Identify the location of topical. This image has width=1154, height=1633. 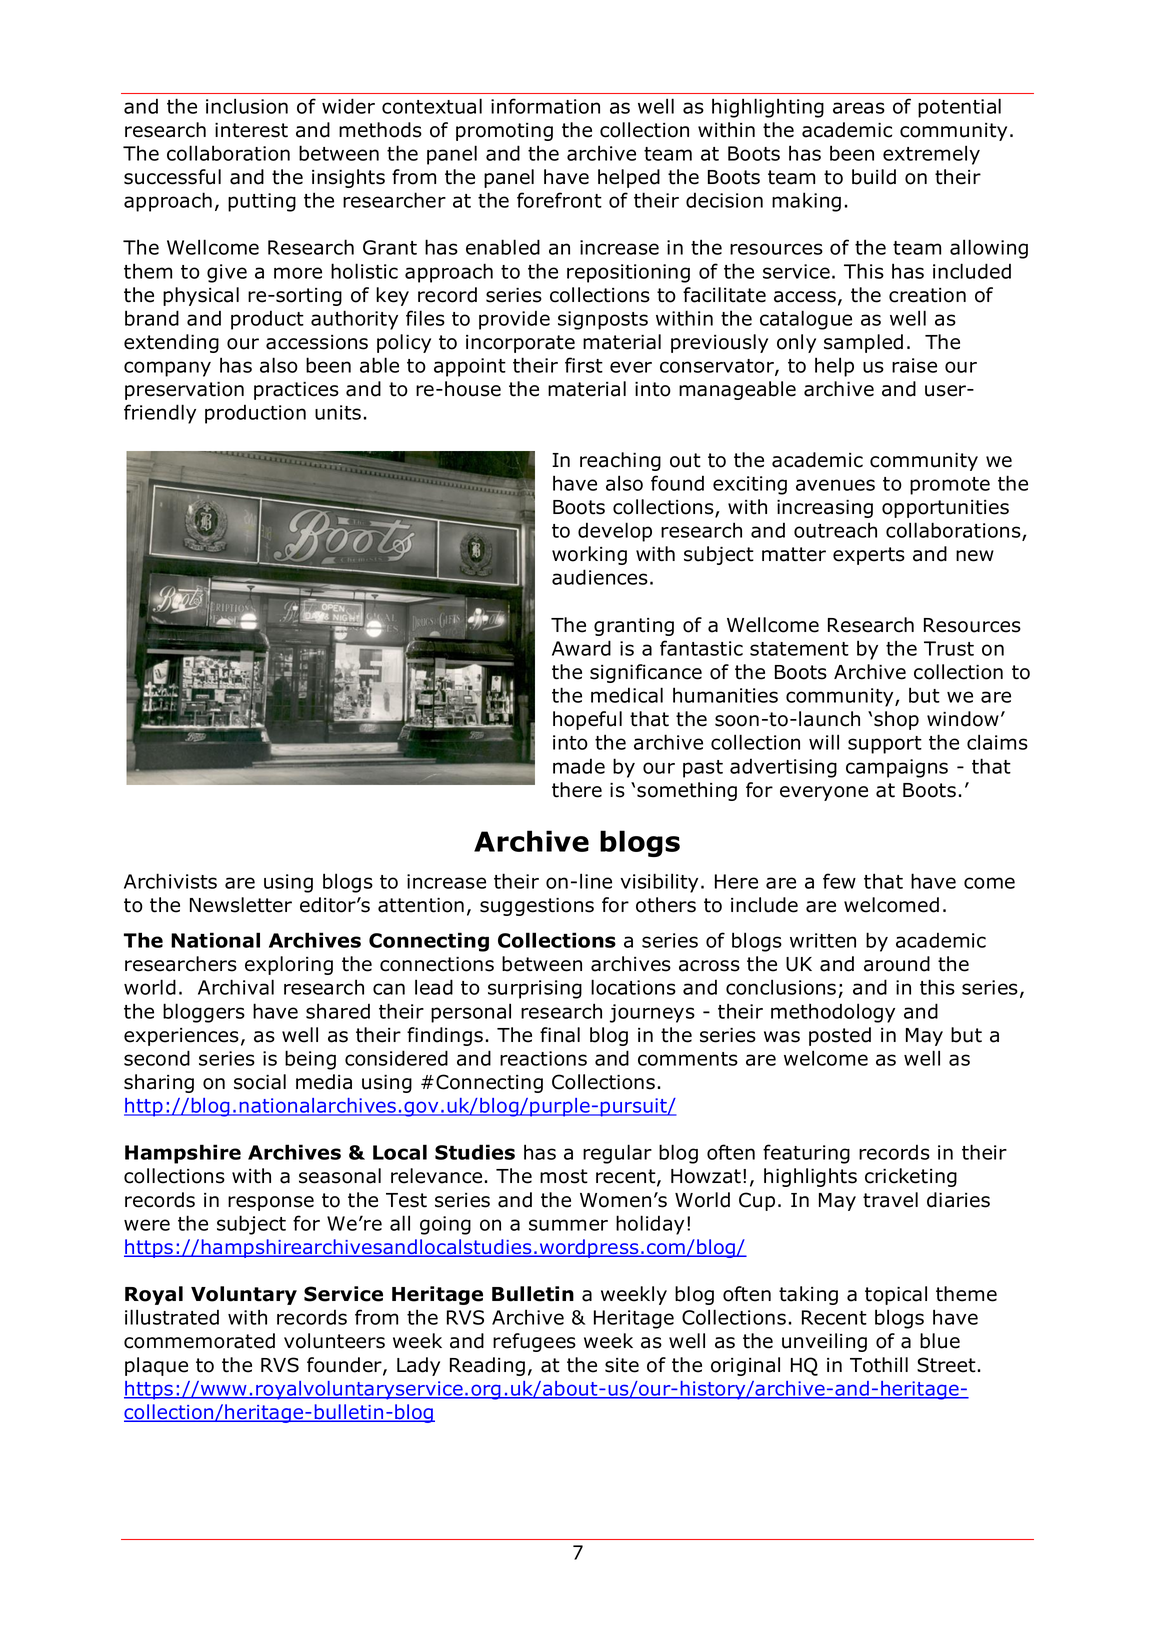
(896, 1295).
